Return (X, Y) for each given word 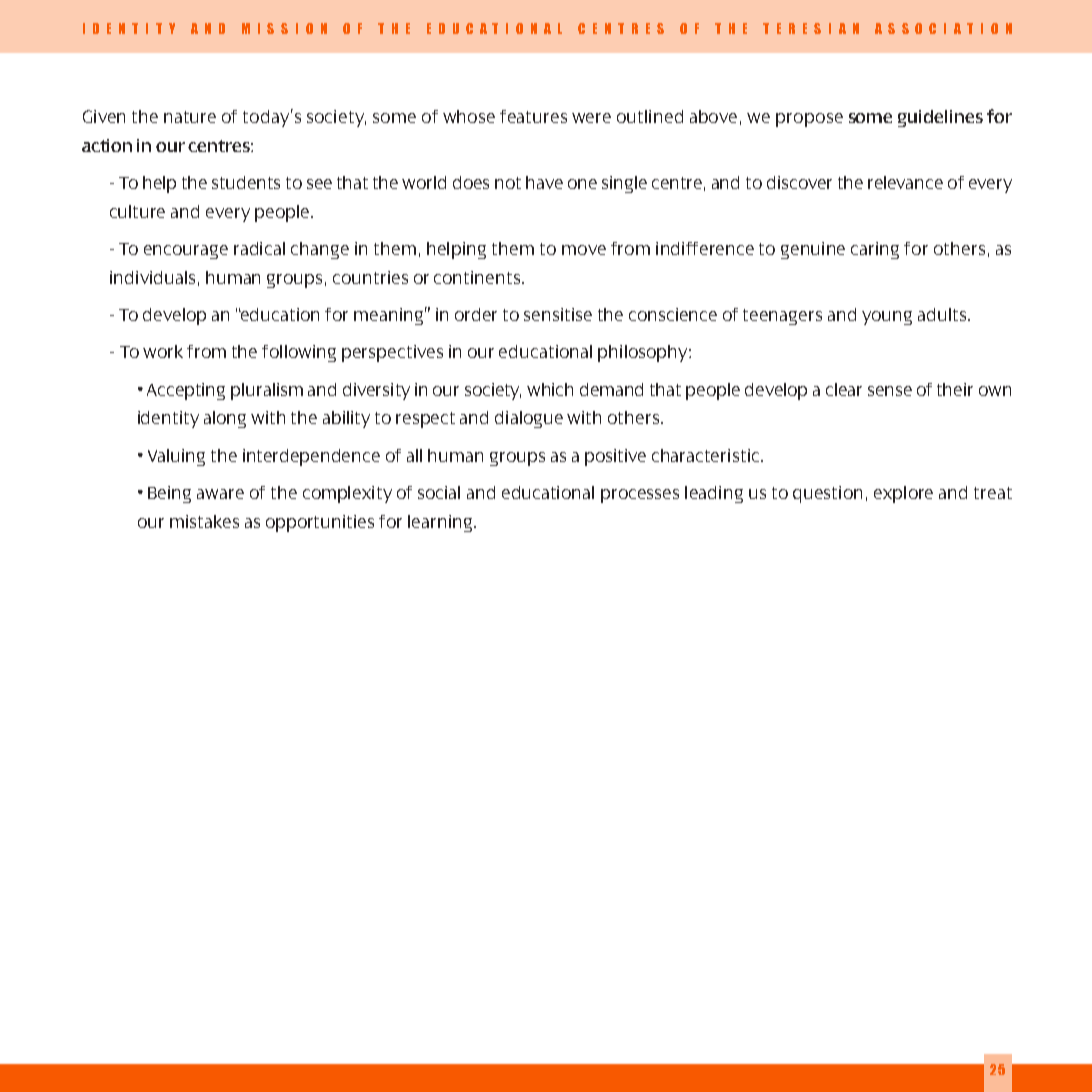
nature (190, 117)
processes (640, 496)
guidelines (940, 118)
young (887, 318)
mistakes (204, 521)
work (163, 351)
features (533, 116)
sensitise (558, 314)
